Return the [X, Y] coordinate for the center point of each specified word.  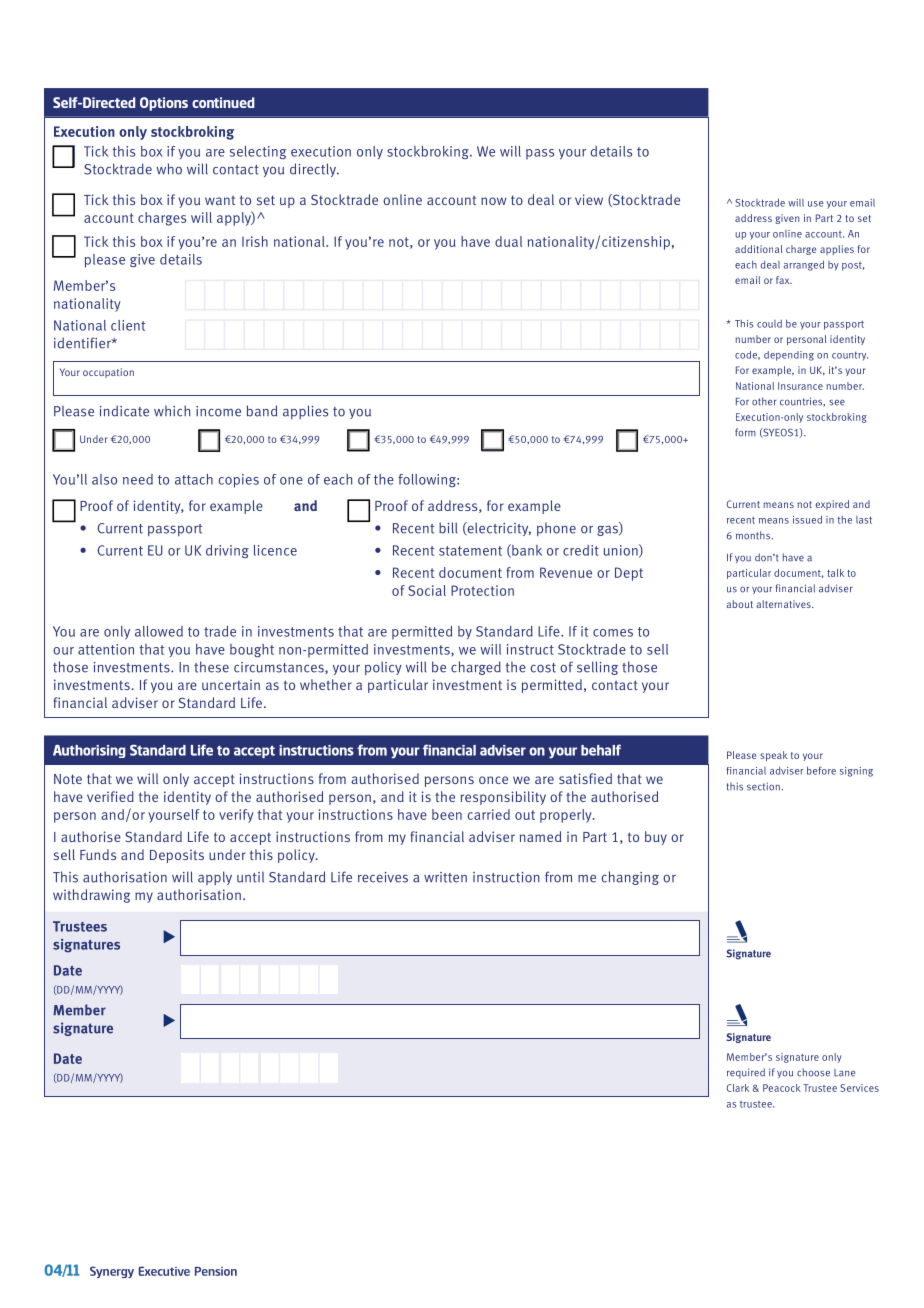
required [746, 1073]
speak [774, 756]
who [169, 169]
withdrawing [91, 896]
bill [448, 528]
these [211, 667]
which [172, 411]
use [816, 204]
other [764, 401]
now [493, 201]
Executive [164, 1271]
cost [543, 668]
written [445, 877]
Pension [216, 1271]
